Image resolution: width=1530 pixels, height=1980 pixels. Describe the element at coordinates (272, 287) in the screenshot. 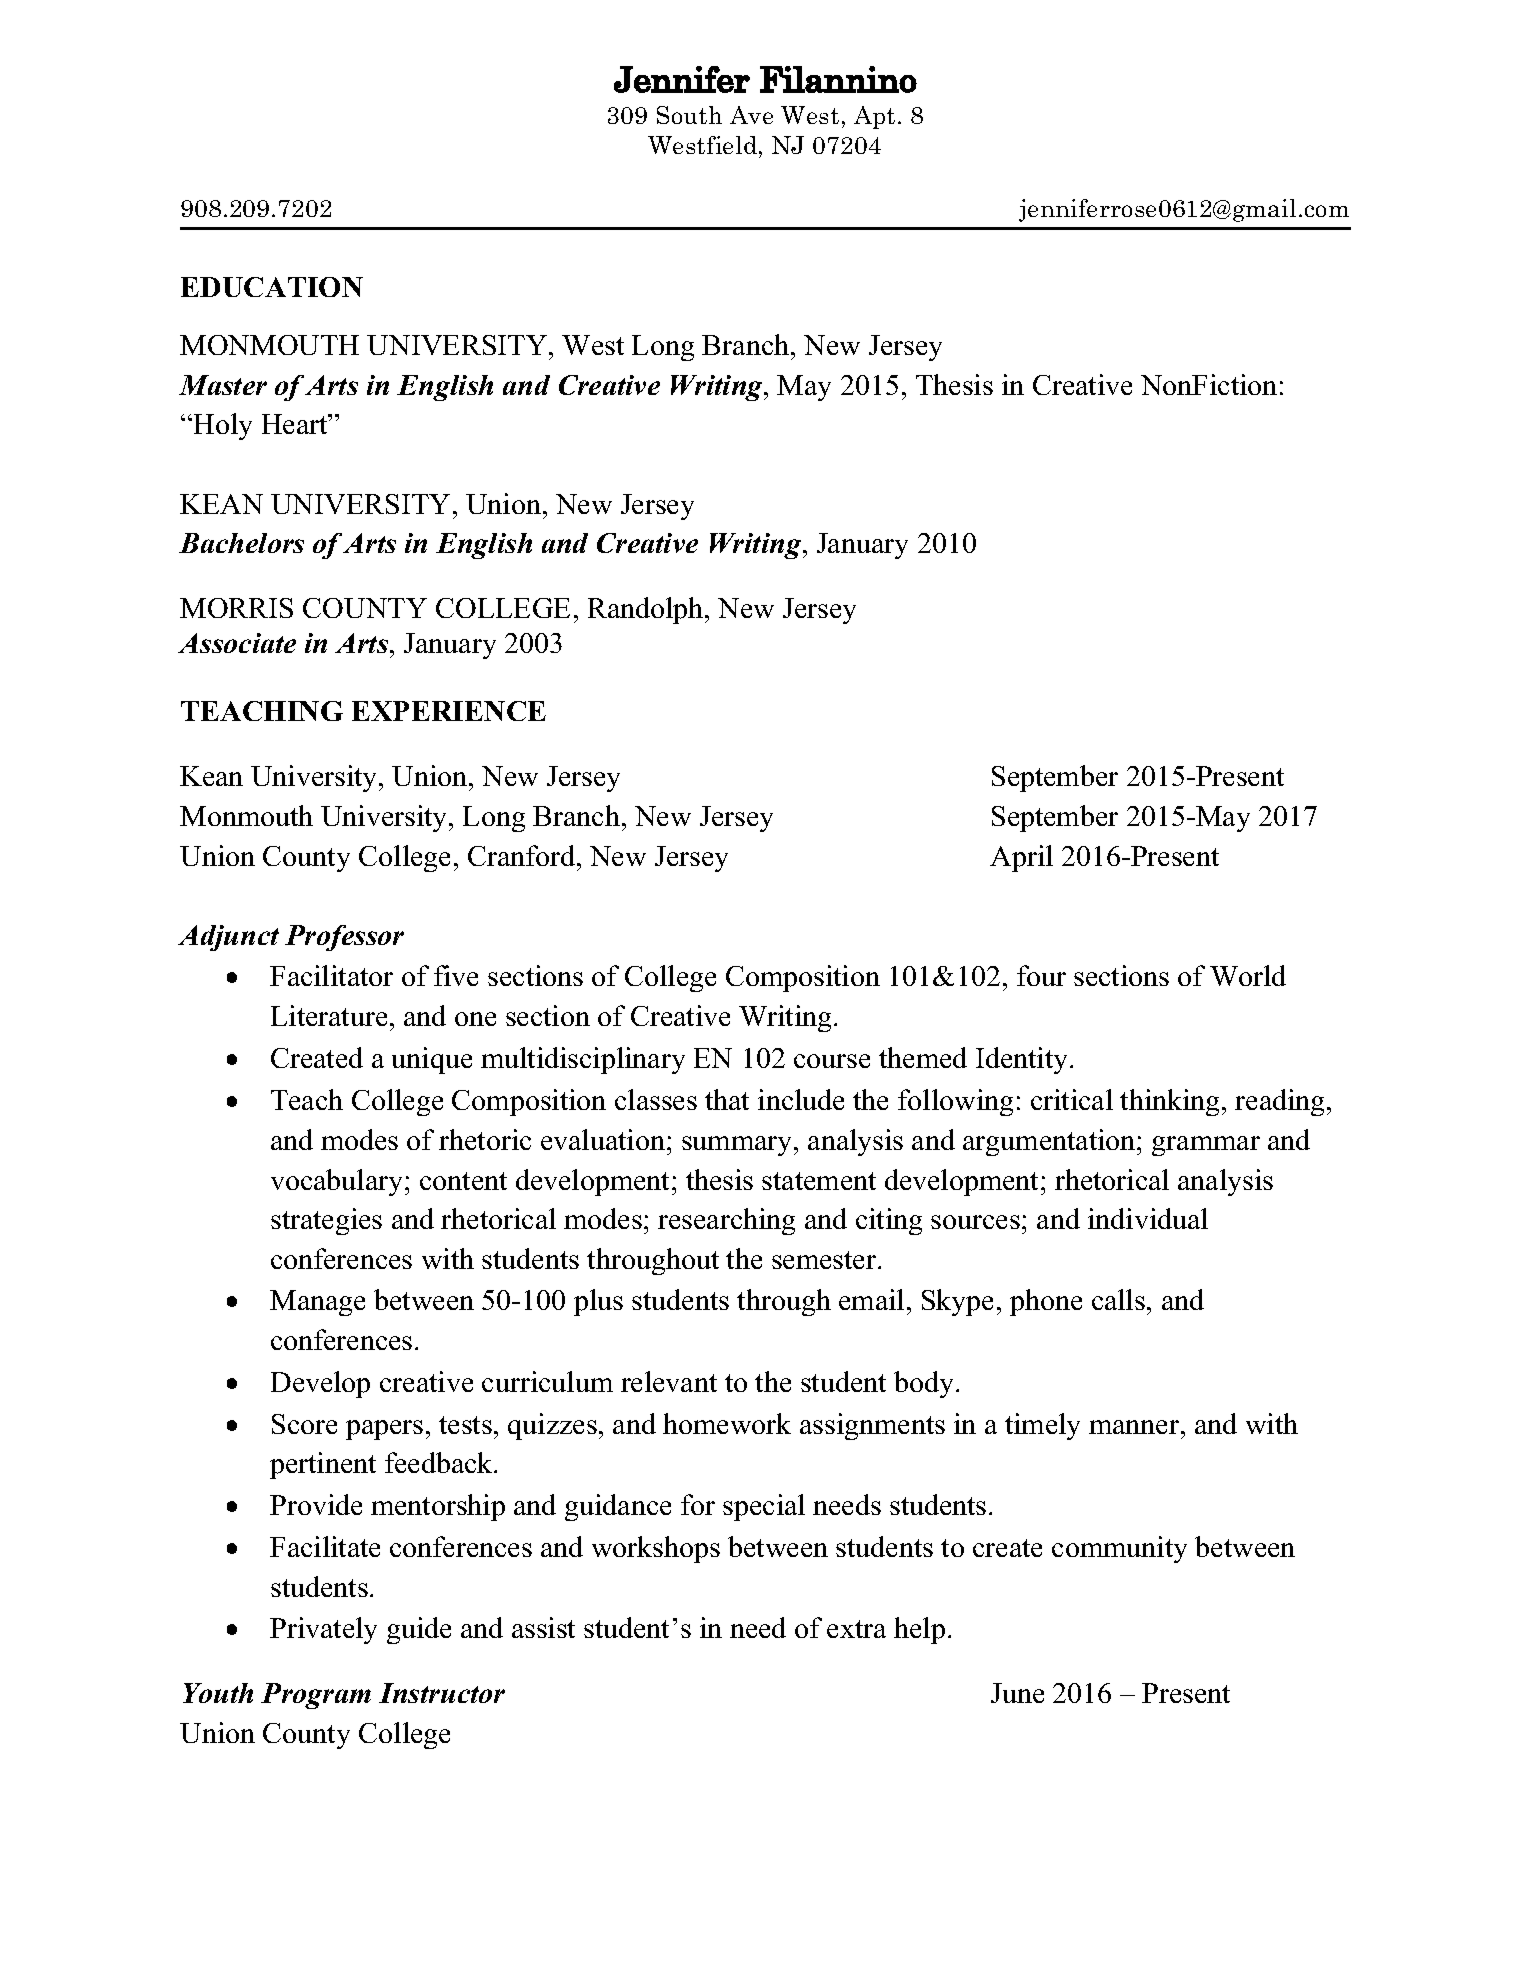

I see `EDUCATION` at that location.
